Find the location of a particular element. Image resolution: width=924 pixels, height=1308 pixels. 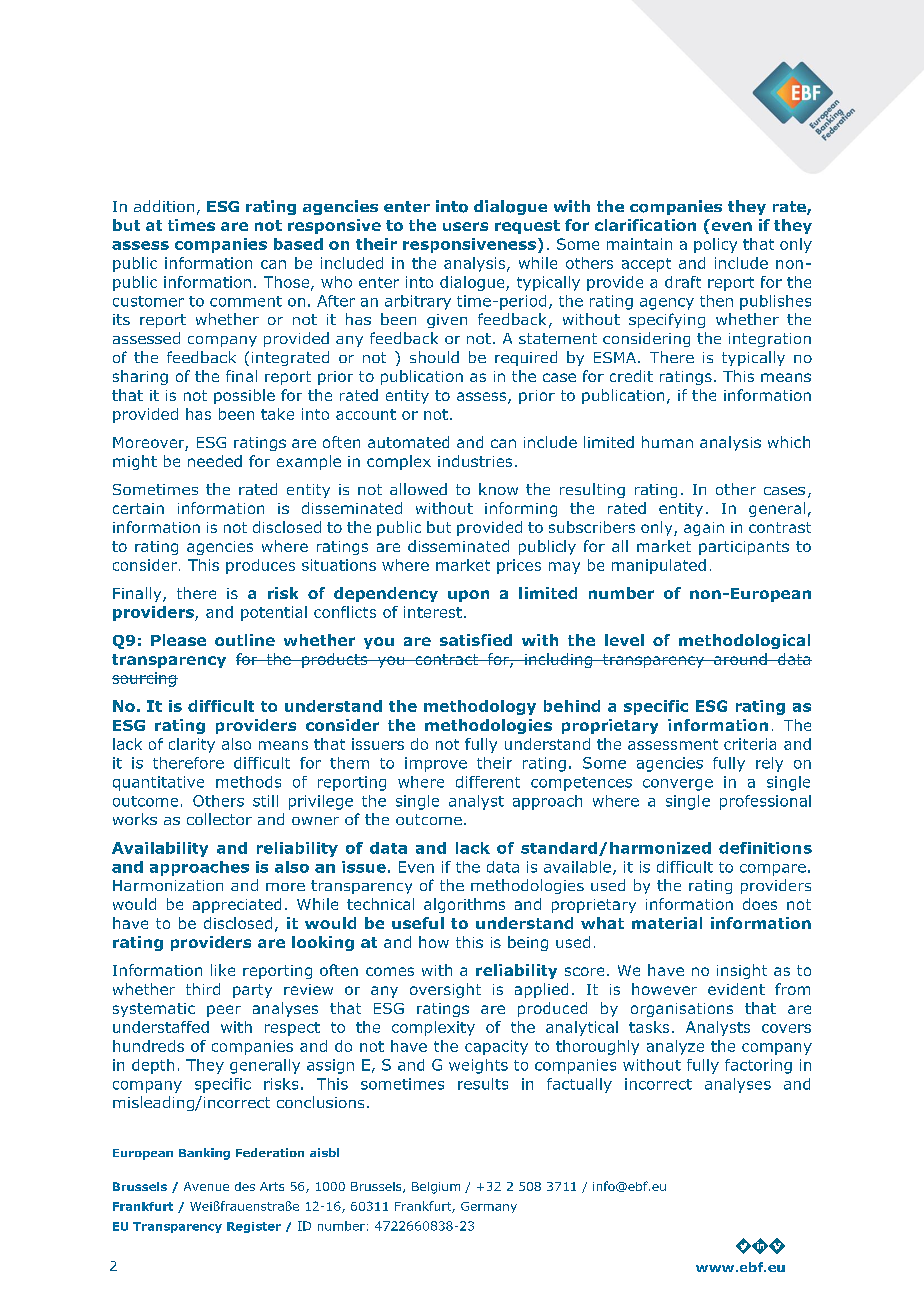

methodology is located at coordinates (480, 707).
